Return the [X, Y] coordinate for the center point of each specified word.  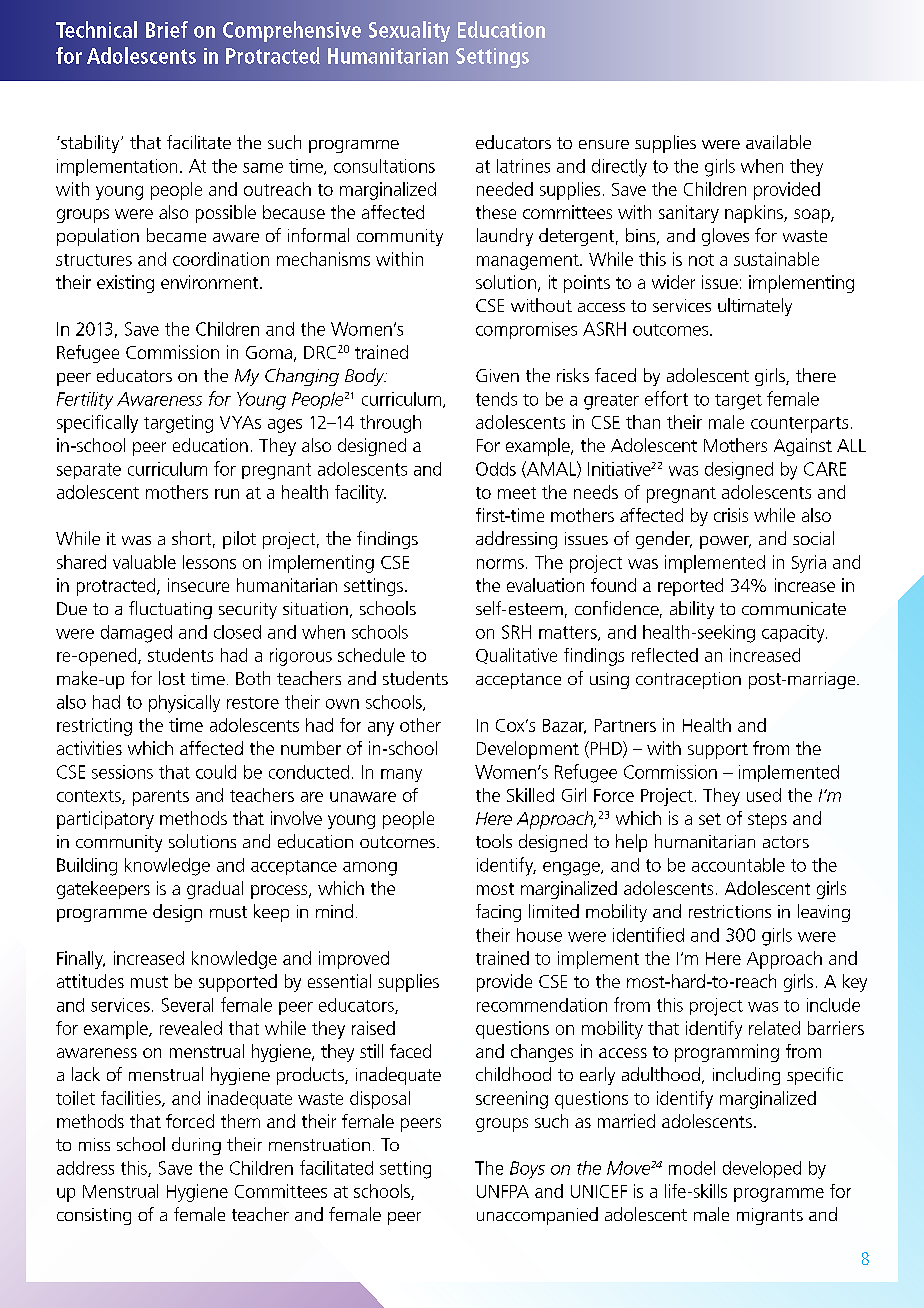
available [778, 142]
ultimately [755, 307]
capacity [794, 634]
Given [497, 375]
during [196, 1146]
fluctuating [170, 610]
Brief [167, 29]
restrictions [730, 911]
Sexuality [409, 31]
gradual [215, 890]
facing [498, 913]
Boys [527, 1170]
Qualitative [516, 656]
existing [125, 284]
